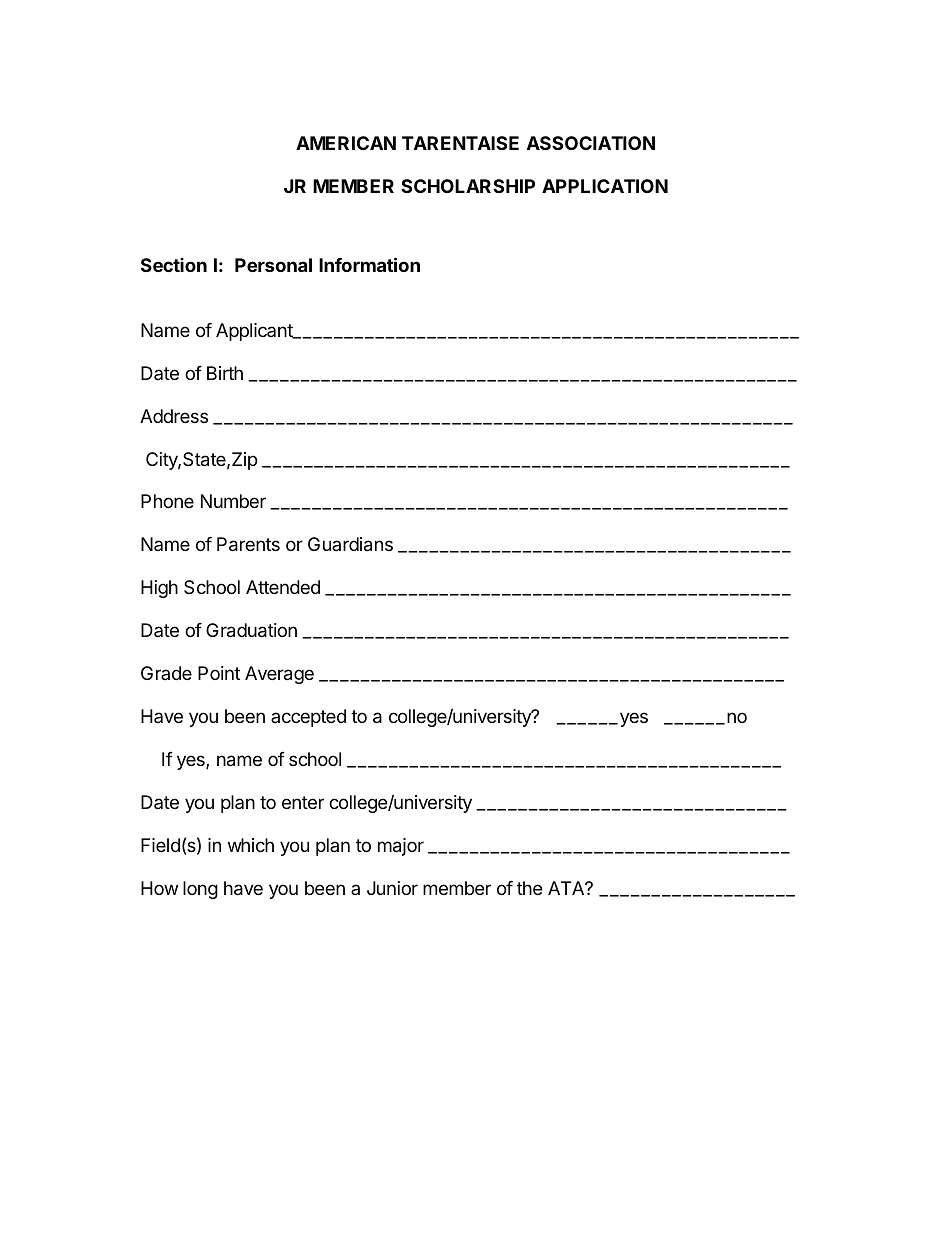  I want to click on long, so click(200, 890).
